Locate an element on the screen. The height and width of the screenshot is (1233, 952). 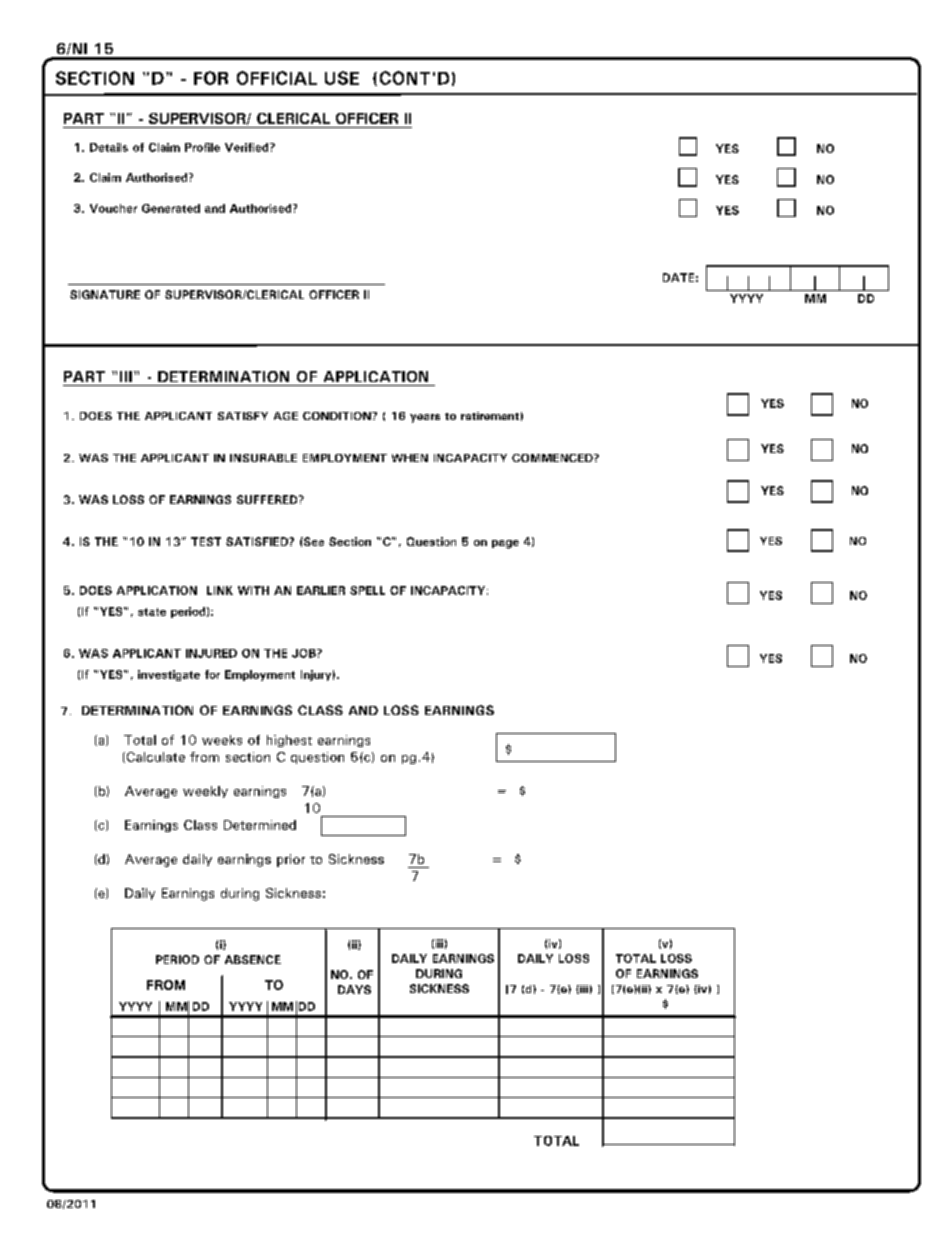
Profile is located at coordinates (202, 147).
